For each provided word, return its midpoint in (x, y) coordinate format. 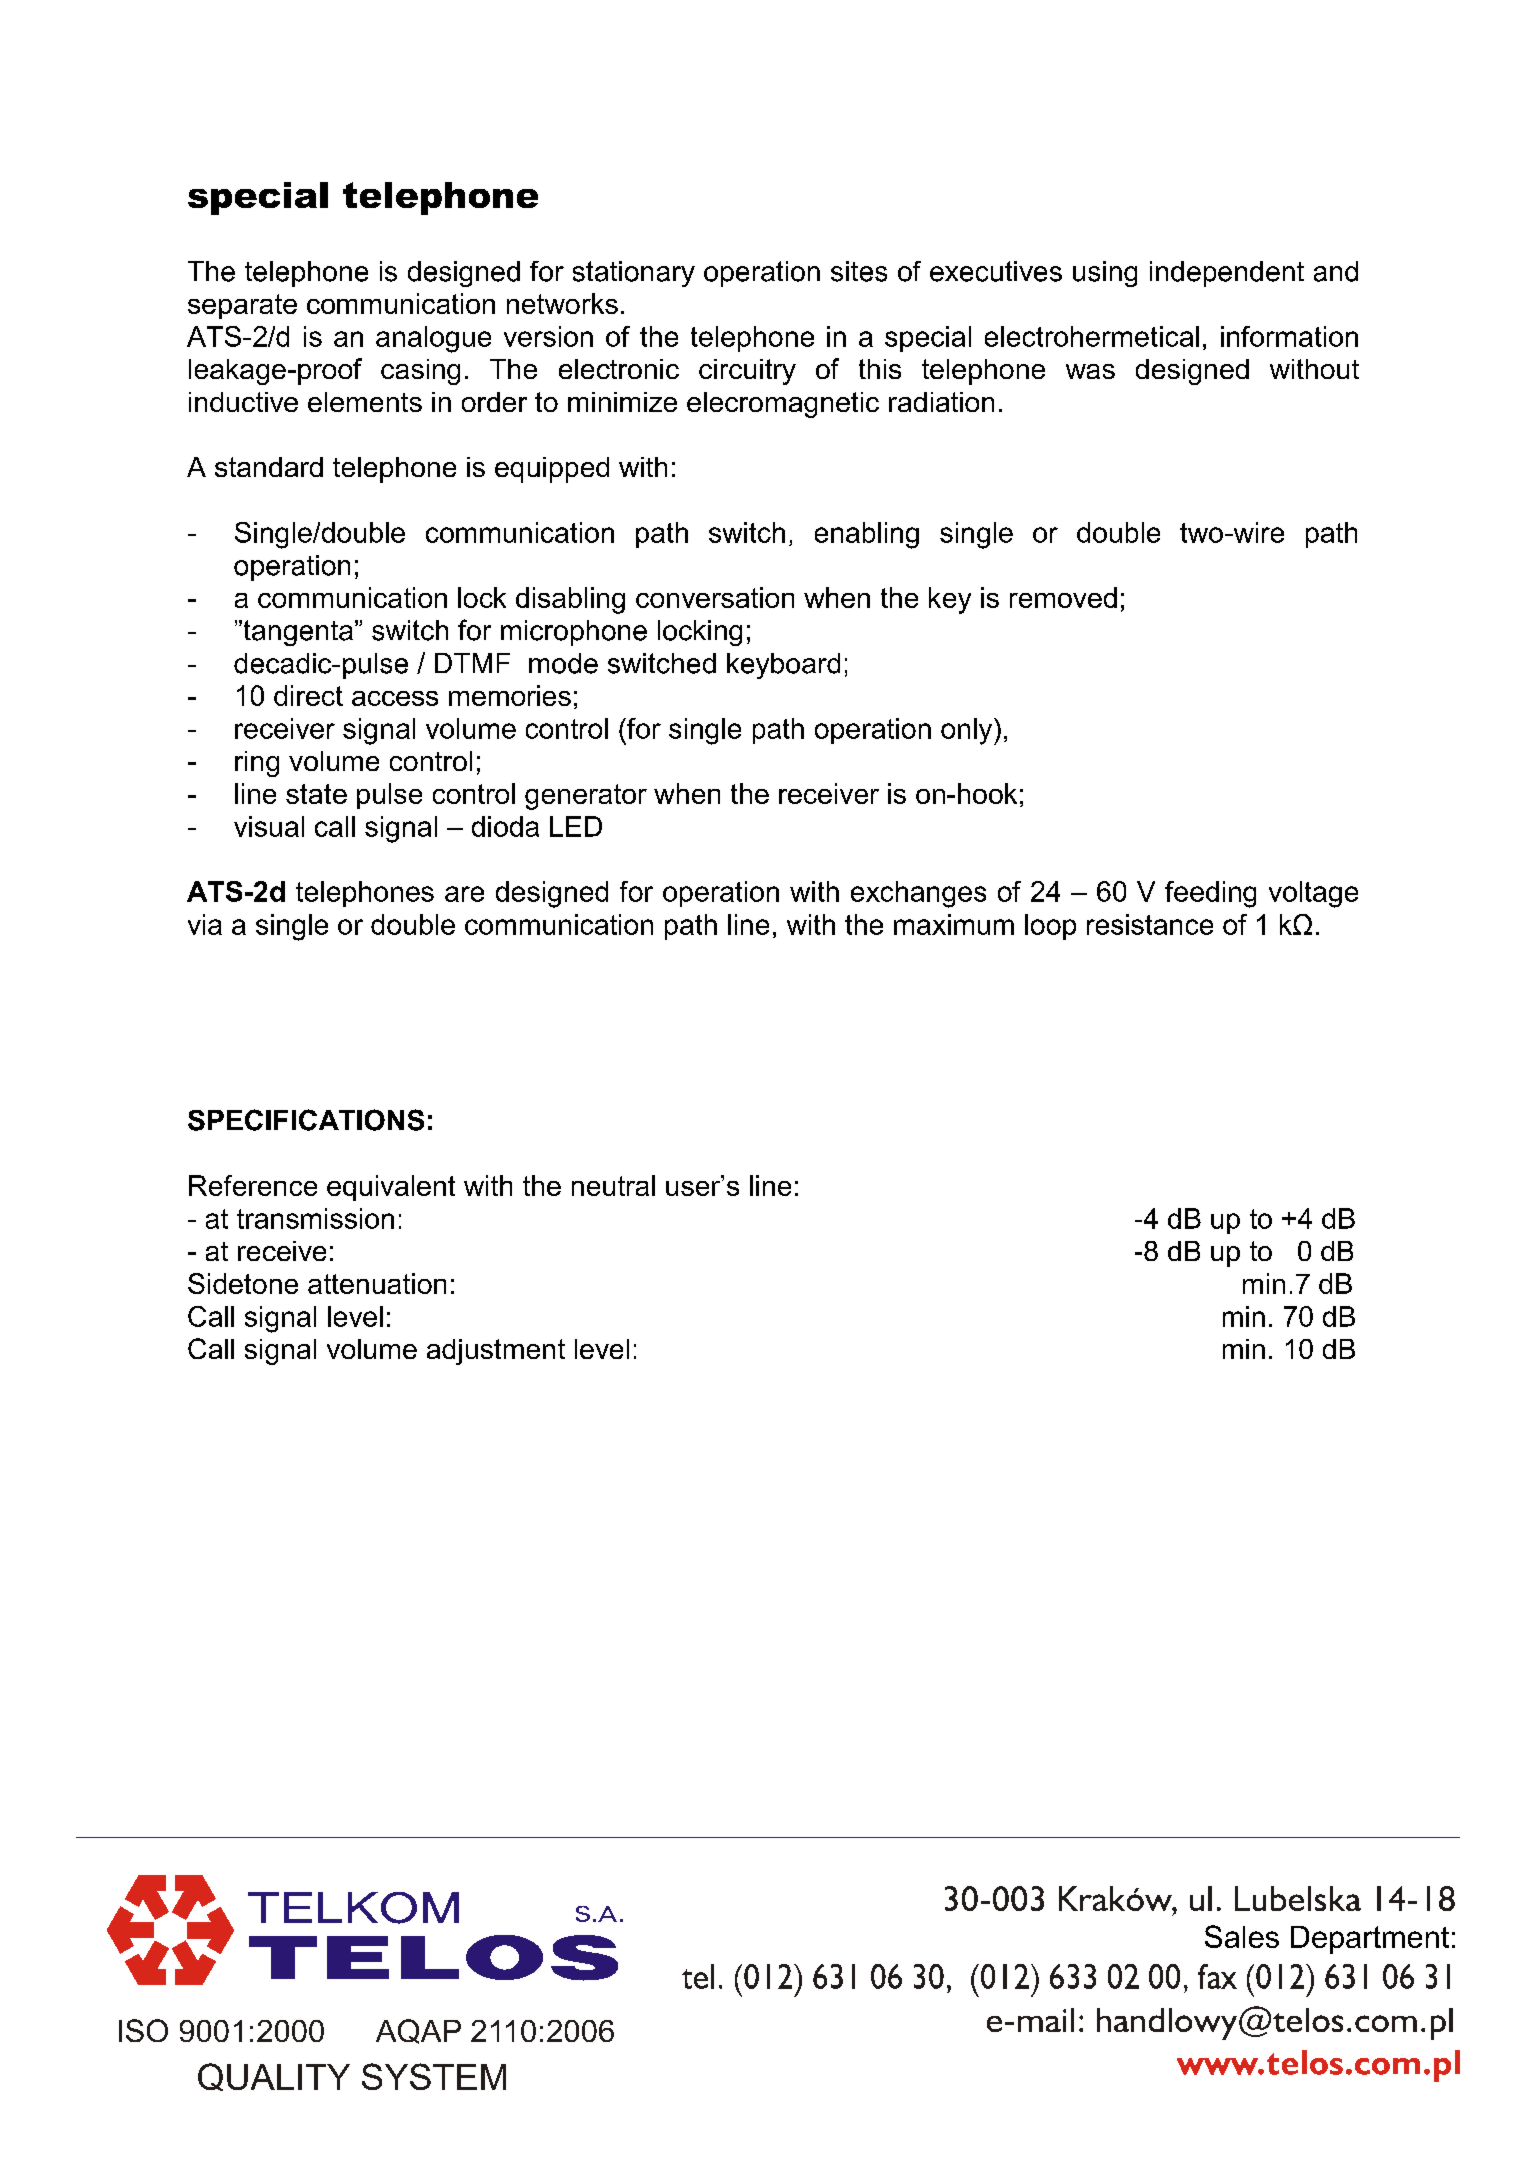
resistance (1150, 924)
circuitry (747, 372)
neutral (613, 1185)
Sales (1242, 1936)
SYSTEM (434, 2076)
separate (242, 306)
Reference (253, 1185)
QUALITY (274, 2077)
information (1289, 336)
